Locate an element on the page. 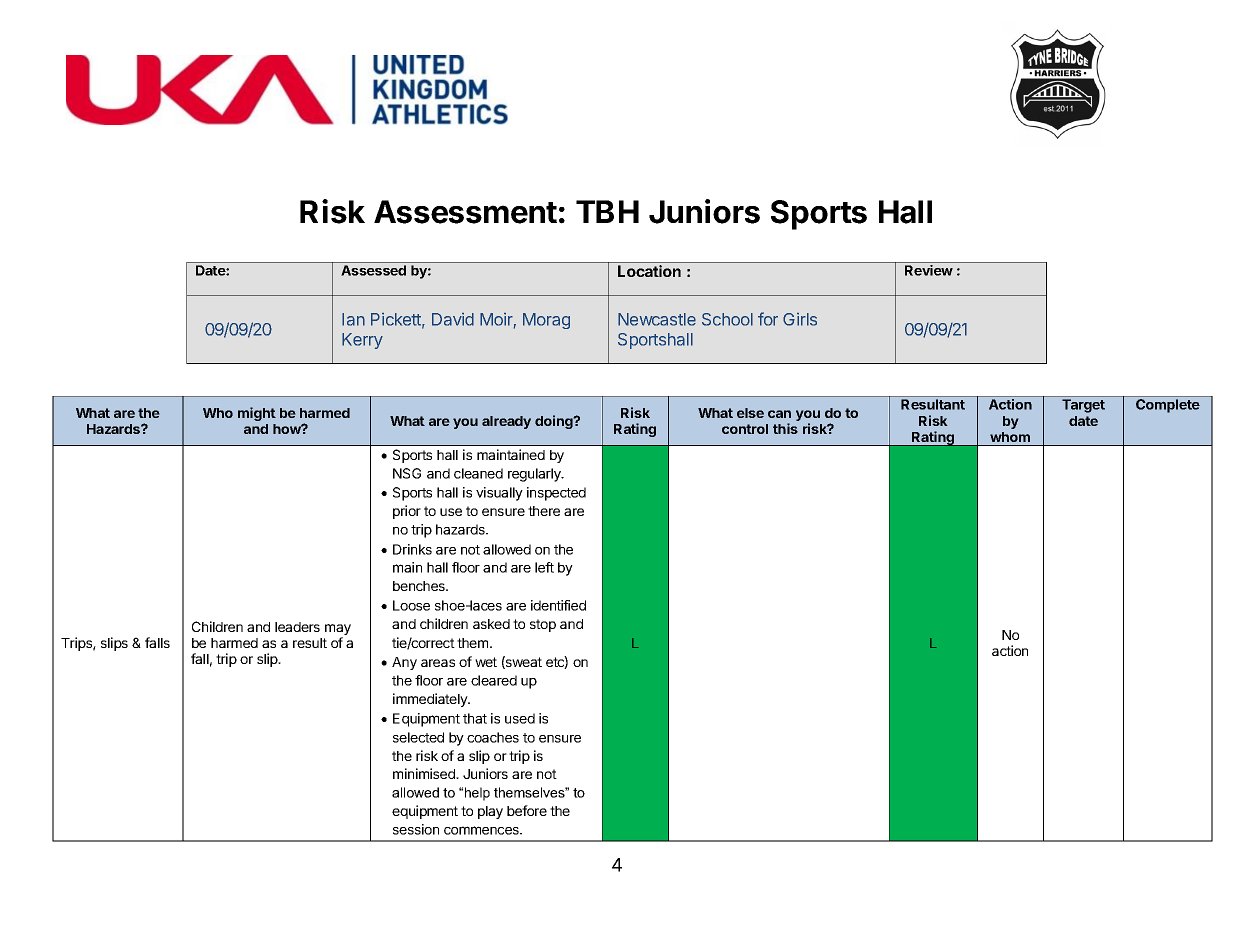  play is located at coordinates (490, 812).
